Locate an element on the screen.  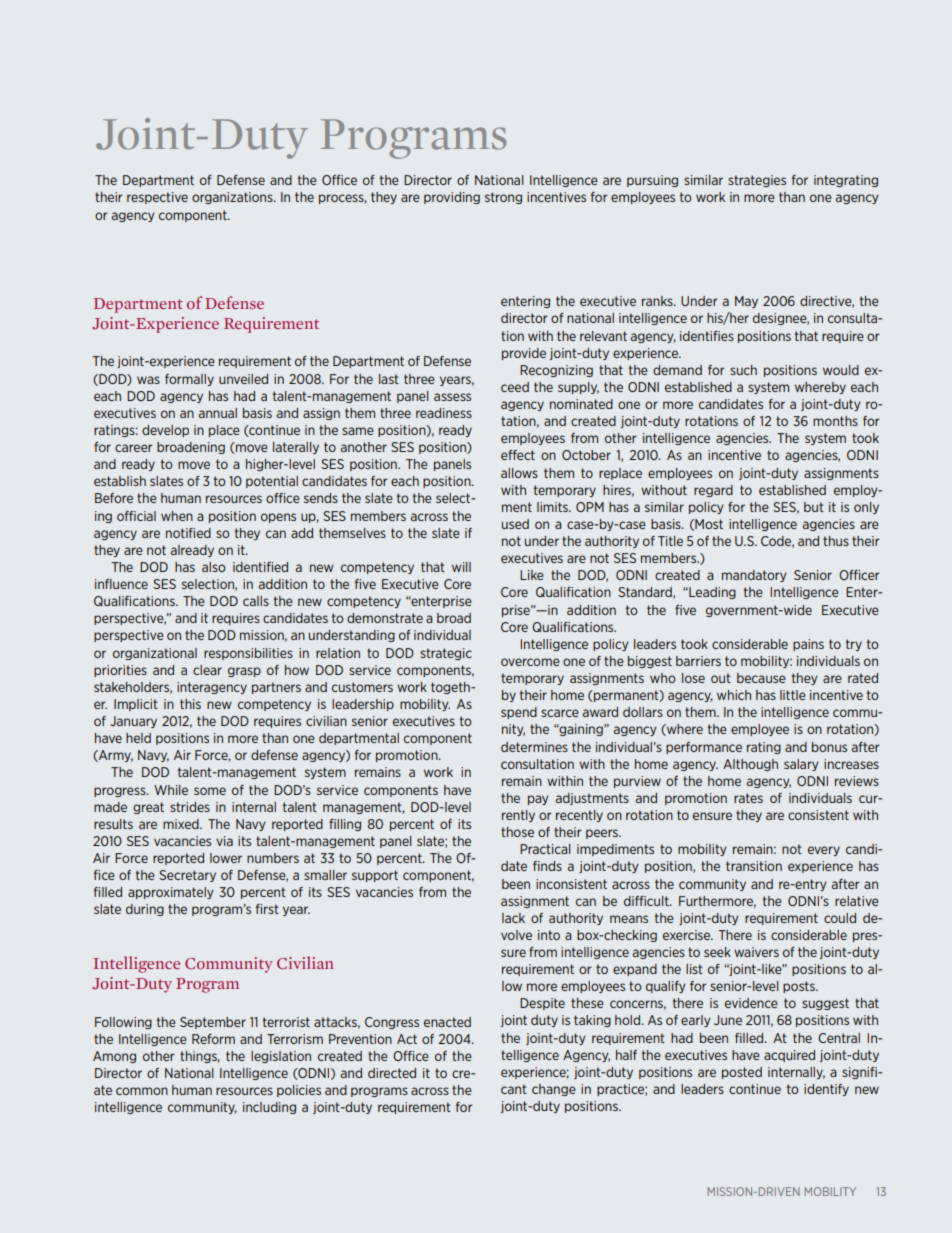
respective is located at coordinates (157, 198).
